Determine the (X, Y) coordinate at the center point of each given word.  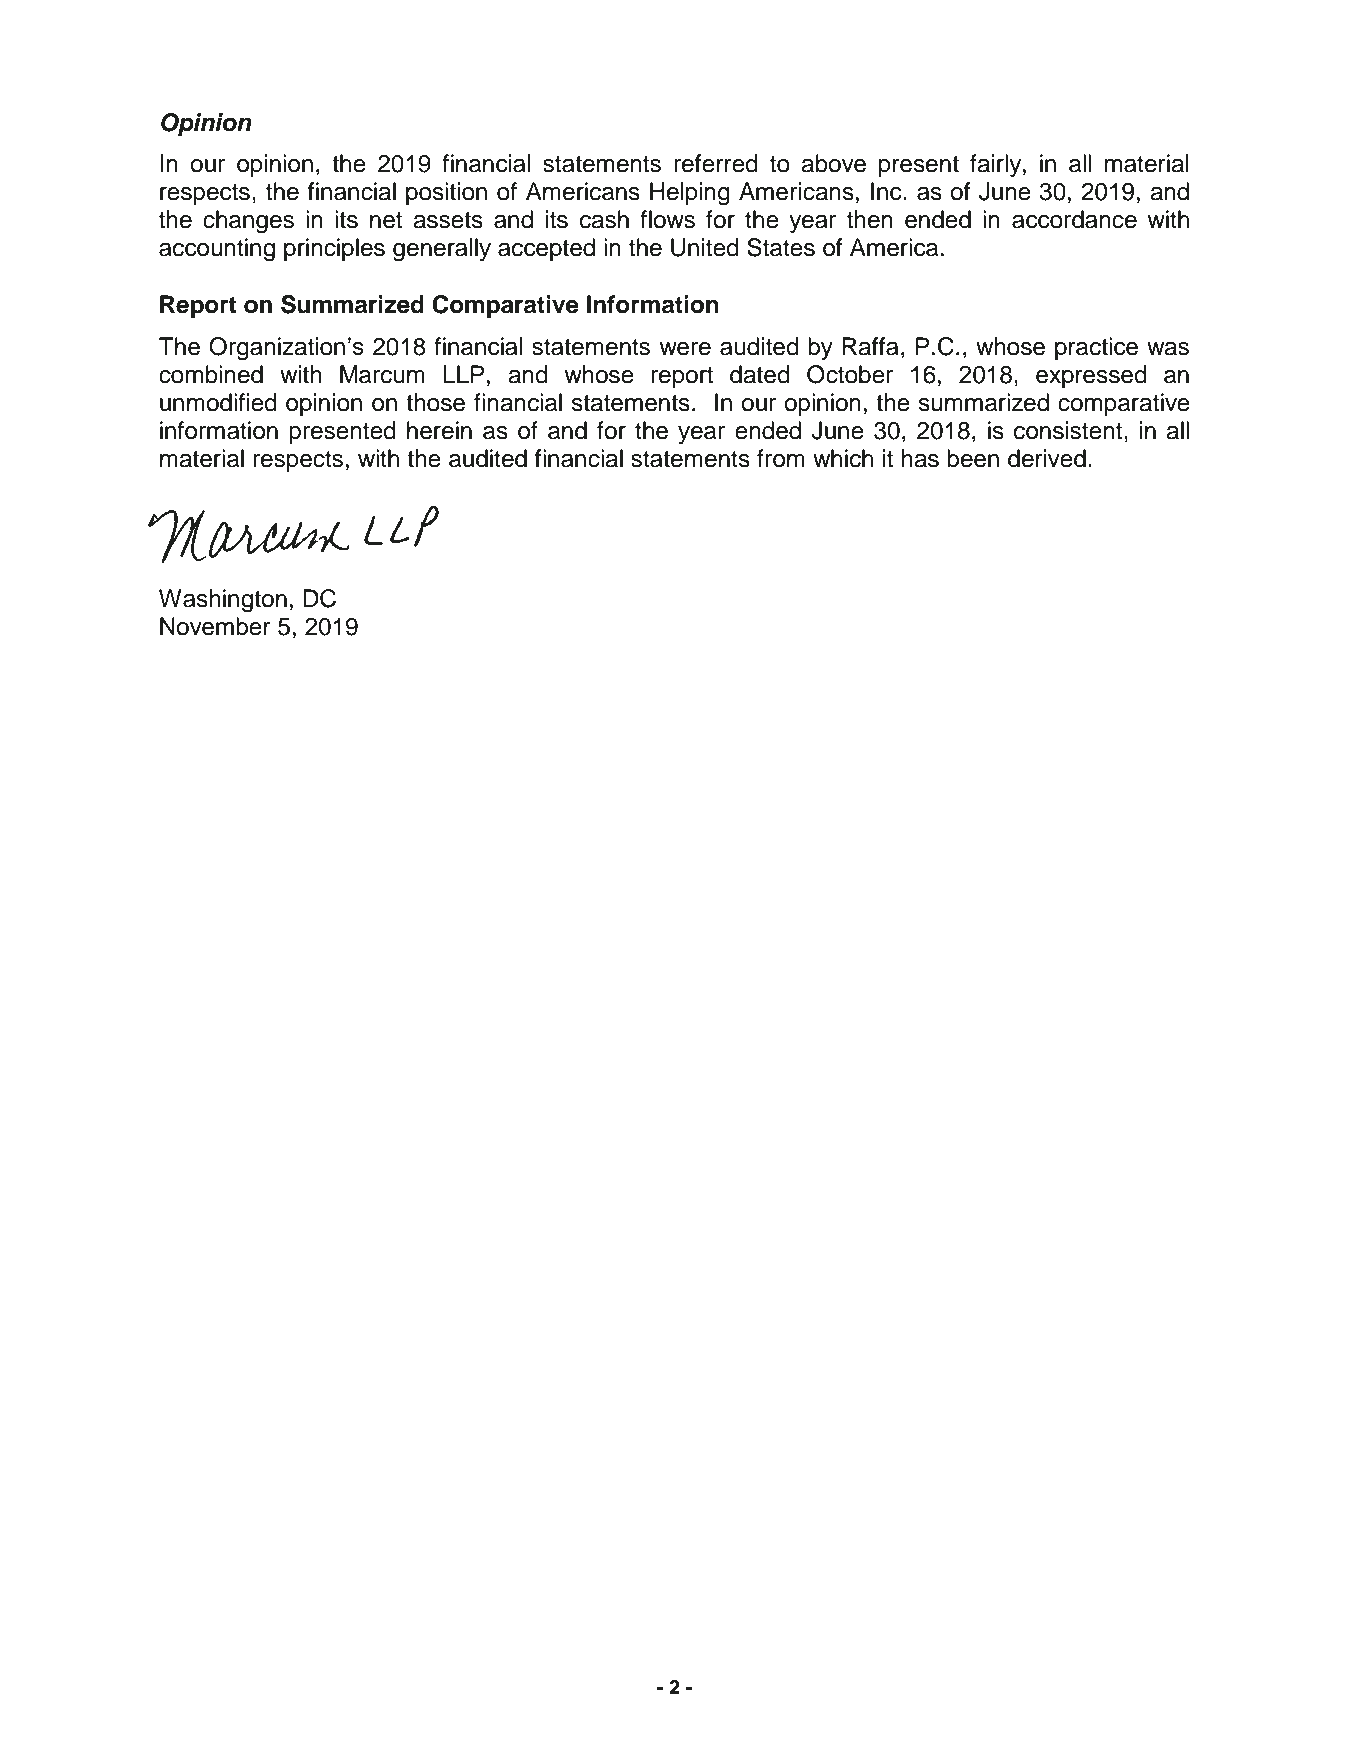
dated (760, 374)
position (446, 193)
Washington (223, 601)
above (833, 163)
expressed (1091, 376)
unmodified (218, 402)
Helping (690, 194)
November (215, 626)
